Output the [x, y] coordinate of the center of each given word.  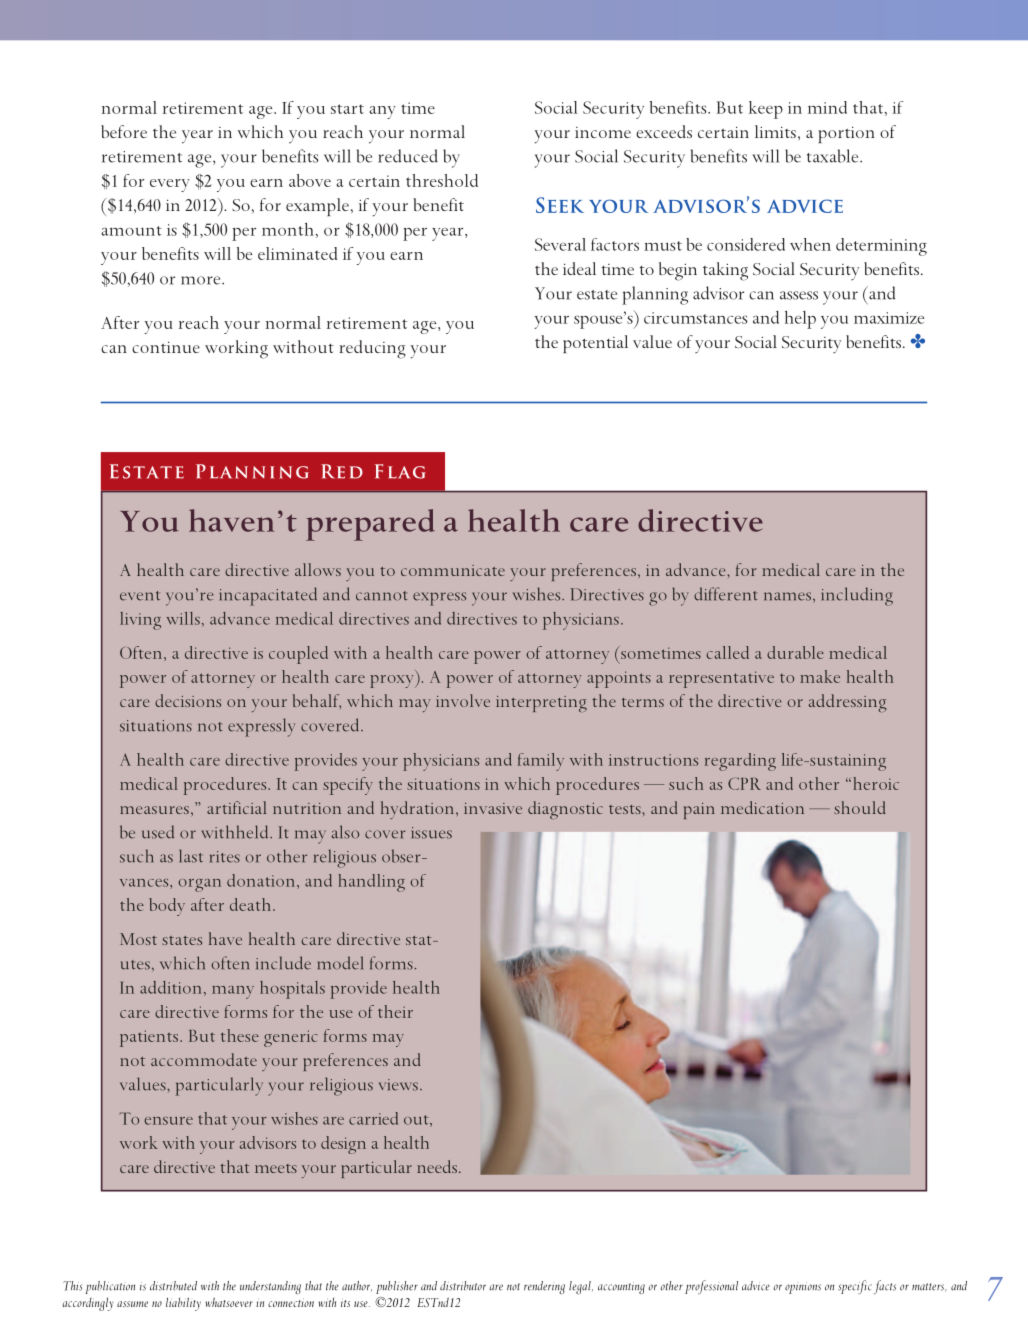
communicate [453, 570]
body [167, 907]
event [140, 596]
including [857, 596]
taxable [834, 156]
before [124, 131]
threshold [442, 180]
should [860, 807]
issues [431, 833]
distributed [173, 1286]
